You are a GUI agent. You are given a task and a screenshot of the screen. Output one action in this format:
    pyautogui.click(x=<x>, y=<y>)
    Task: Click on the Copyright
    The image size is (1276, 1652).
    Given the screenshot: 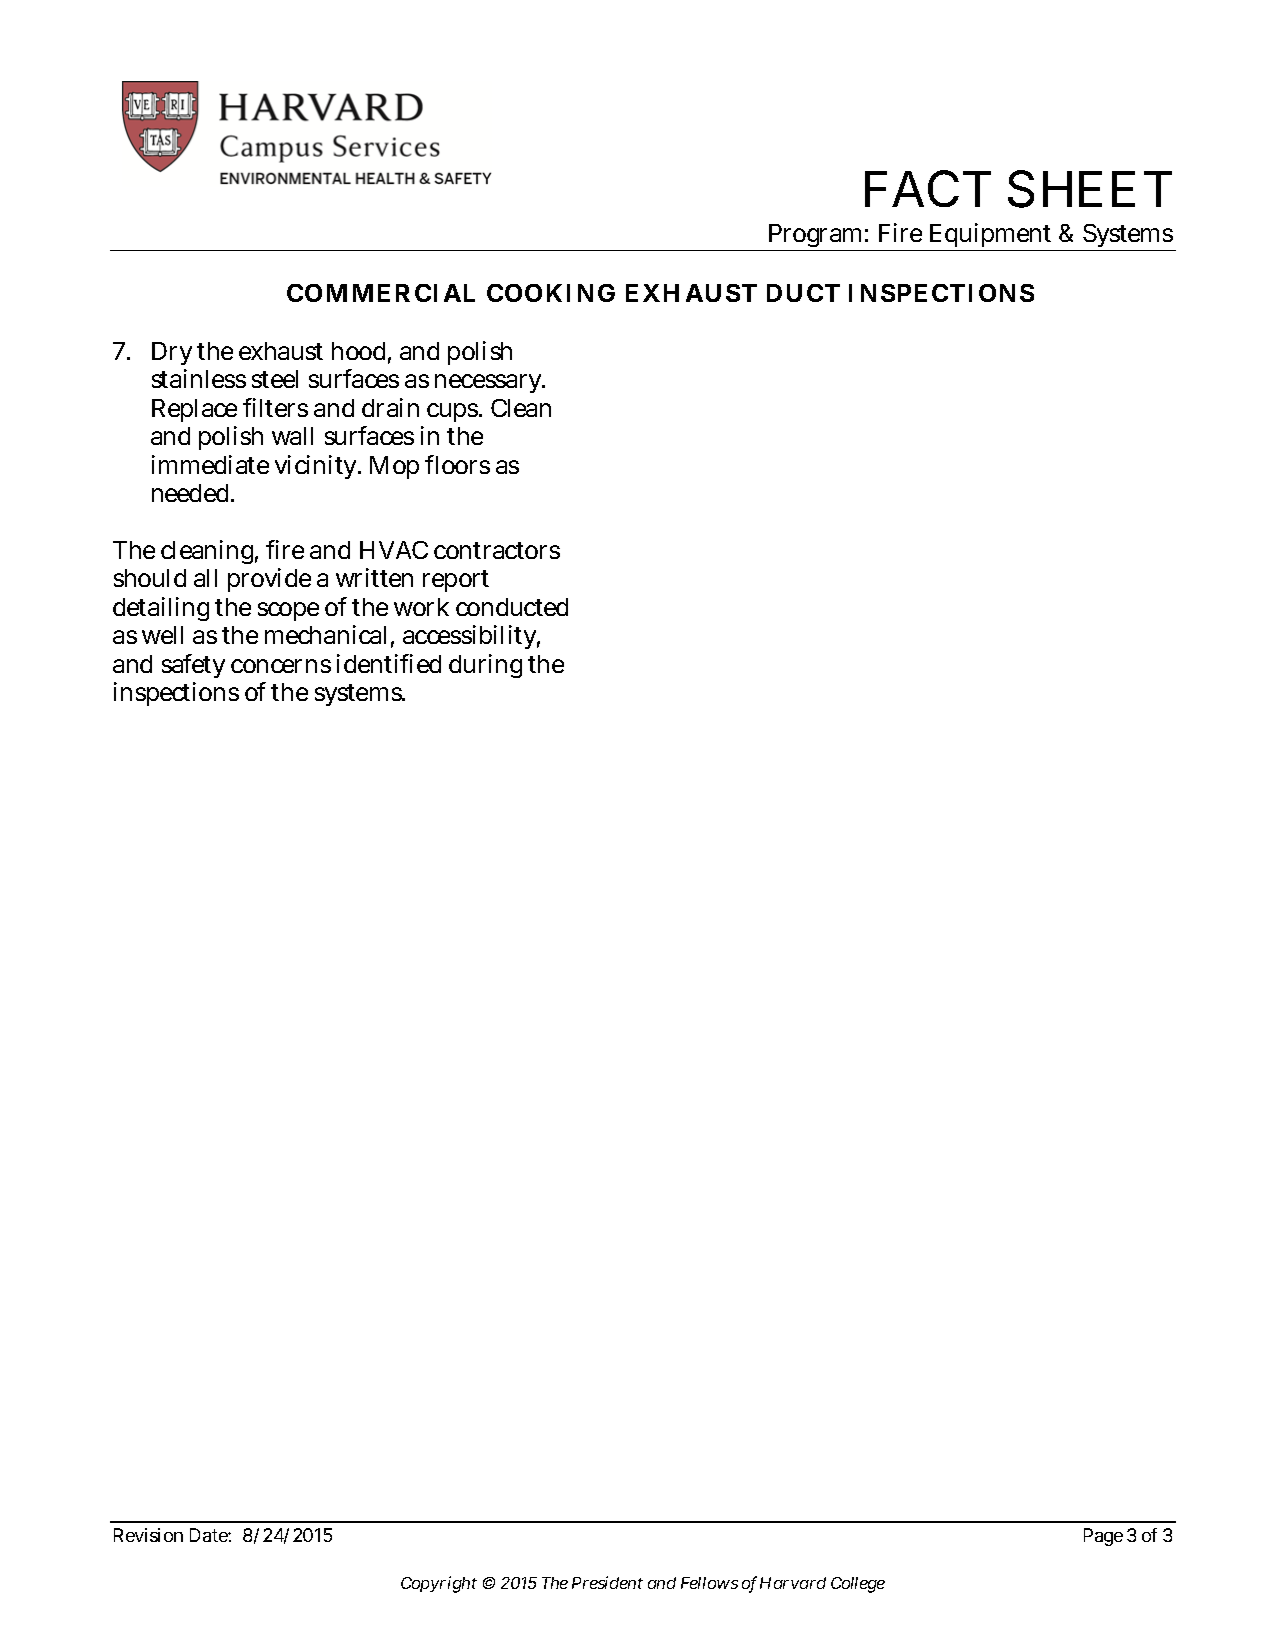 What is the action you would take?
    pyautogui.click(x=439, y=1584)
